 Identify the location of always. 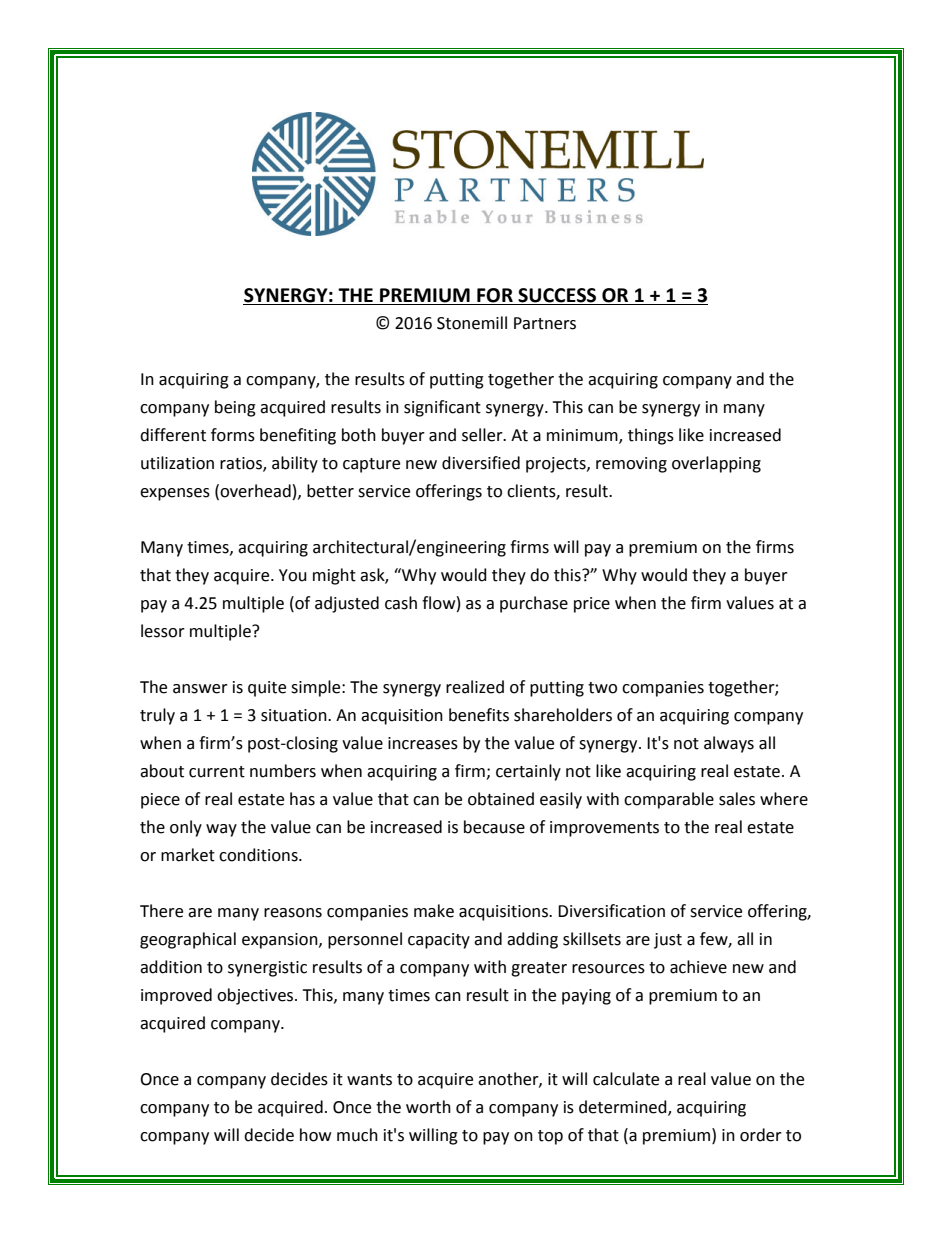
(729, 744).
